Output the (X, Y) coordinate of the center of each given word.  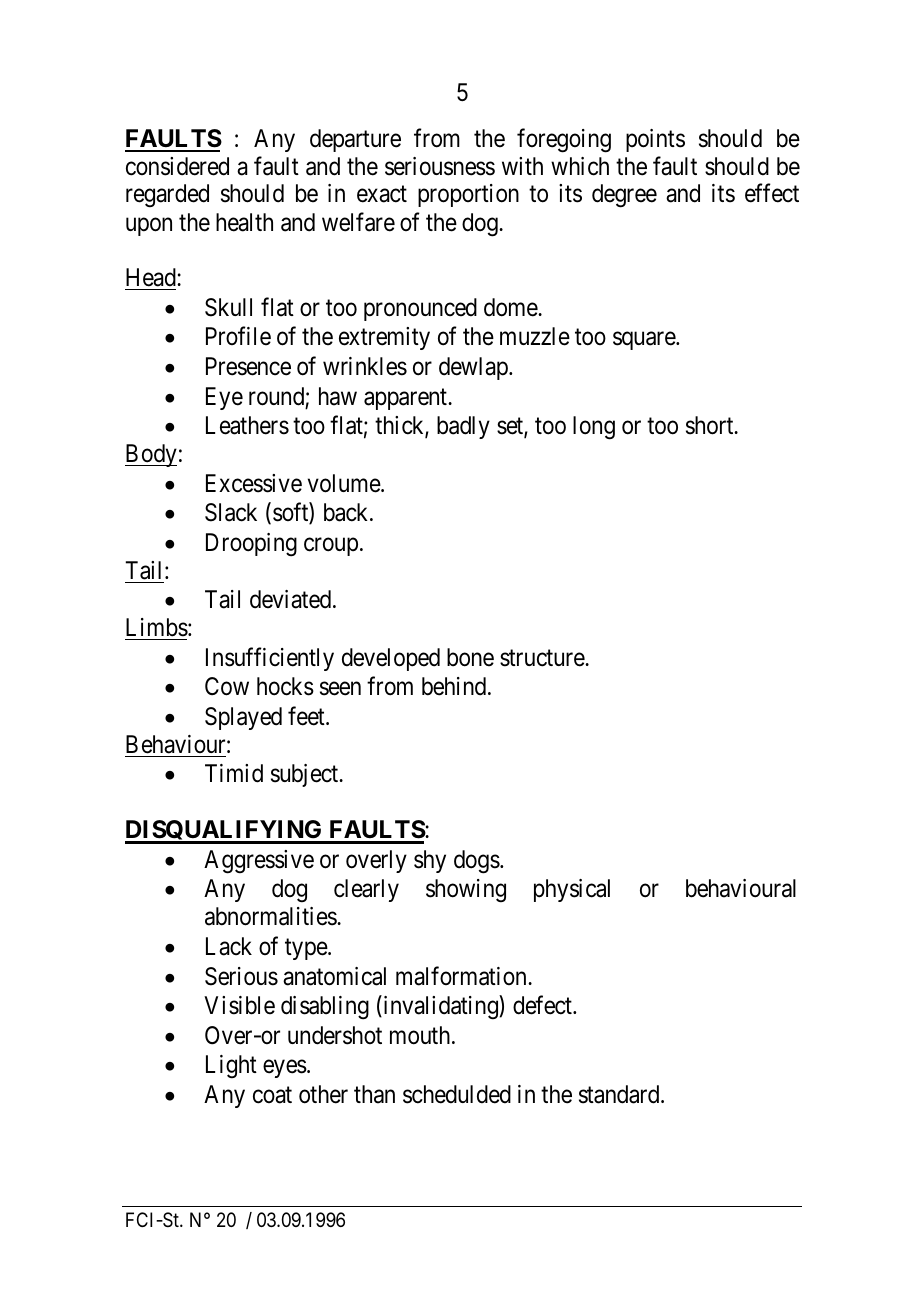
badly (463, 427)
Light (231, 1067)
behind (455, 686)
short (711, 425)
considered (177, 166)
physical (572, 890)
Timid (234, 773)
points (655, 140)
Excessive (254, 483)
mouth (421, 1035)
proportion (468, 195)
